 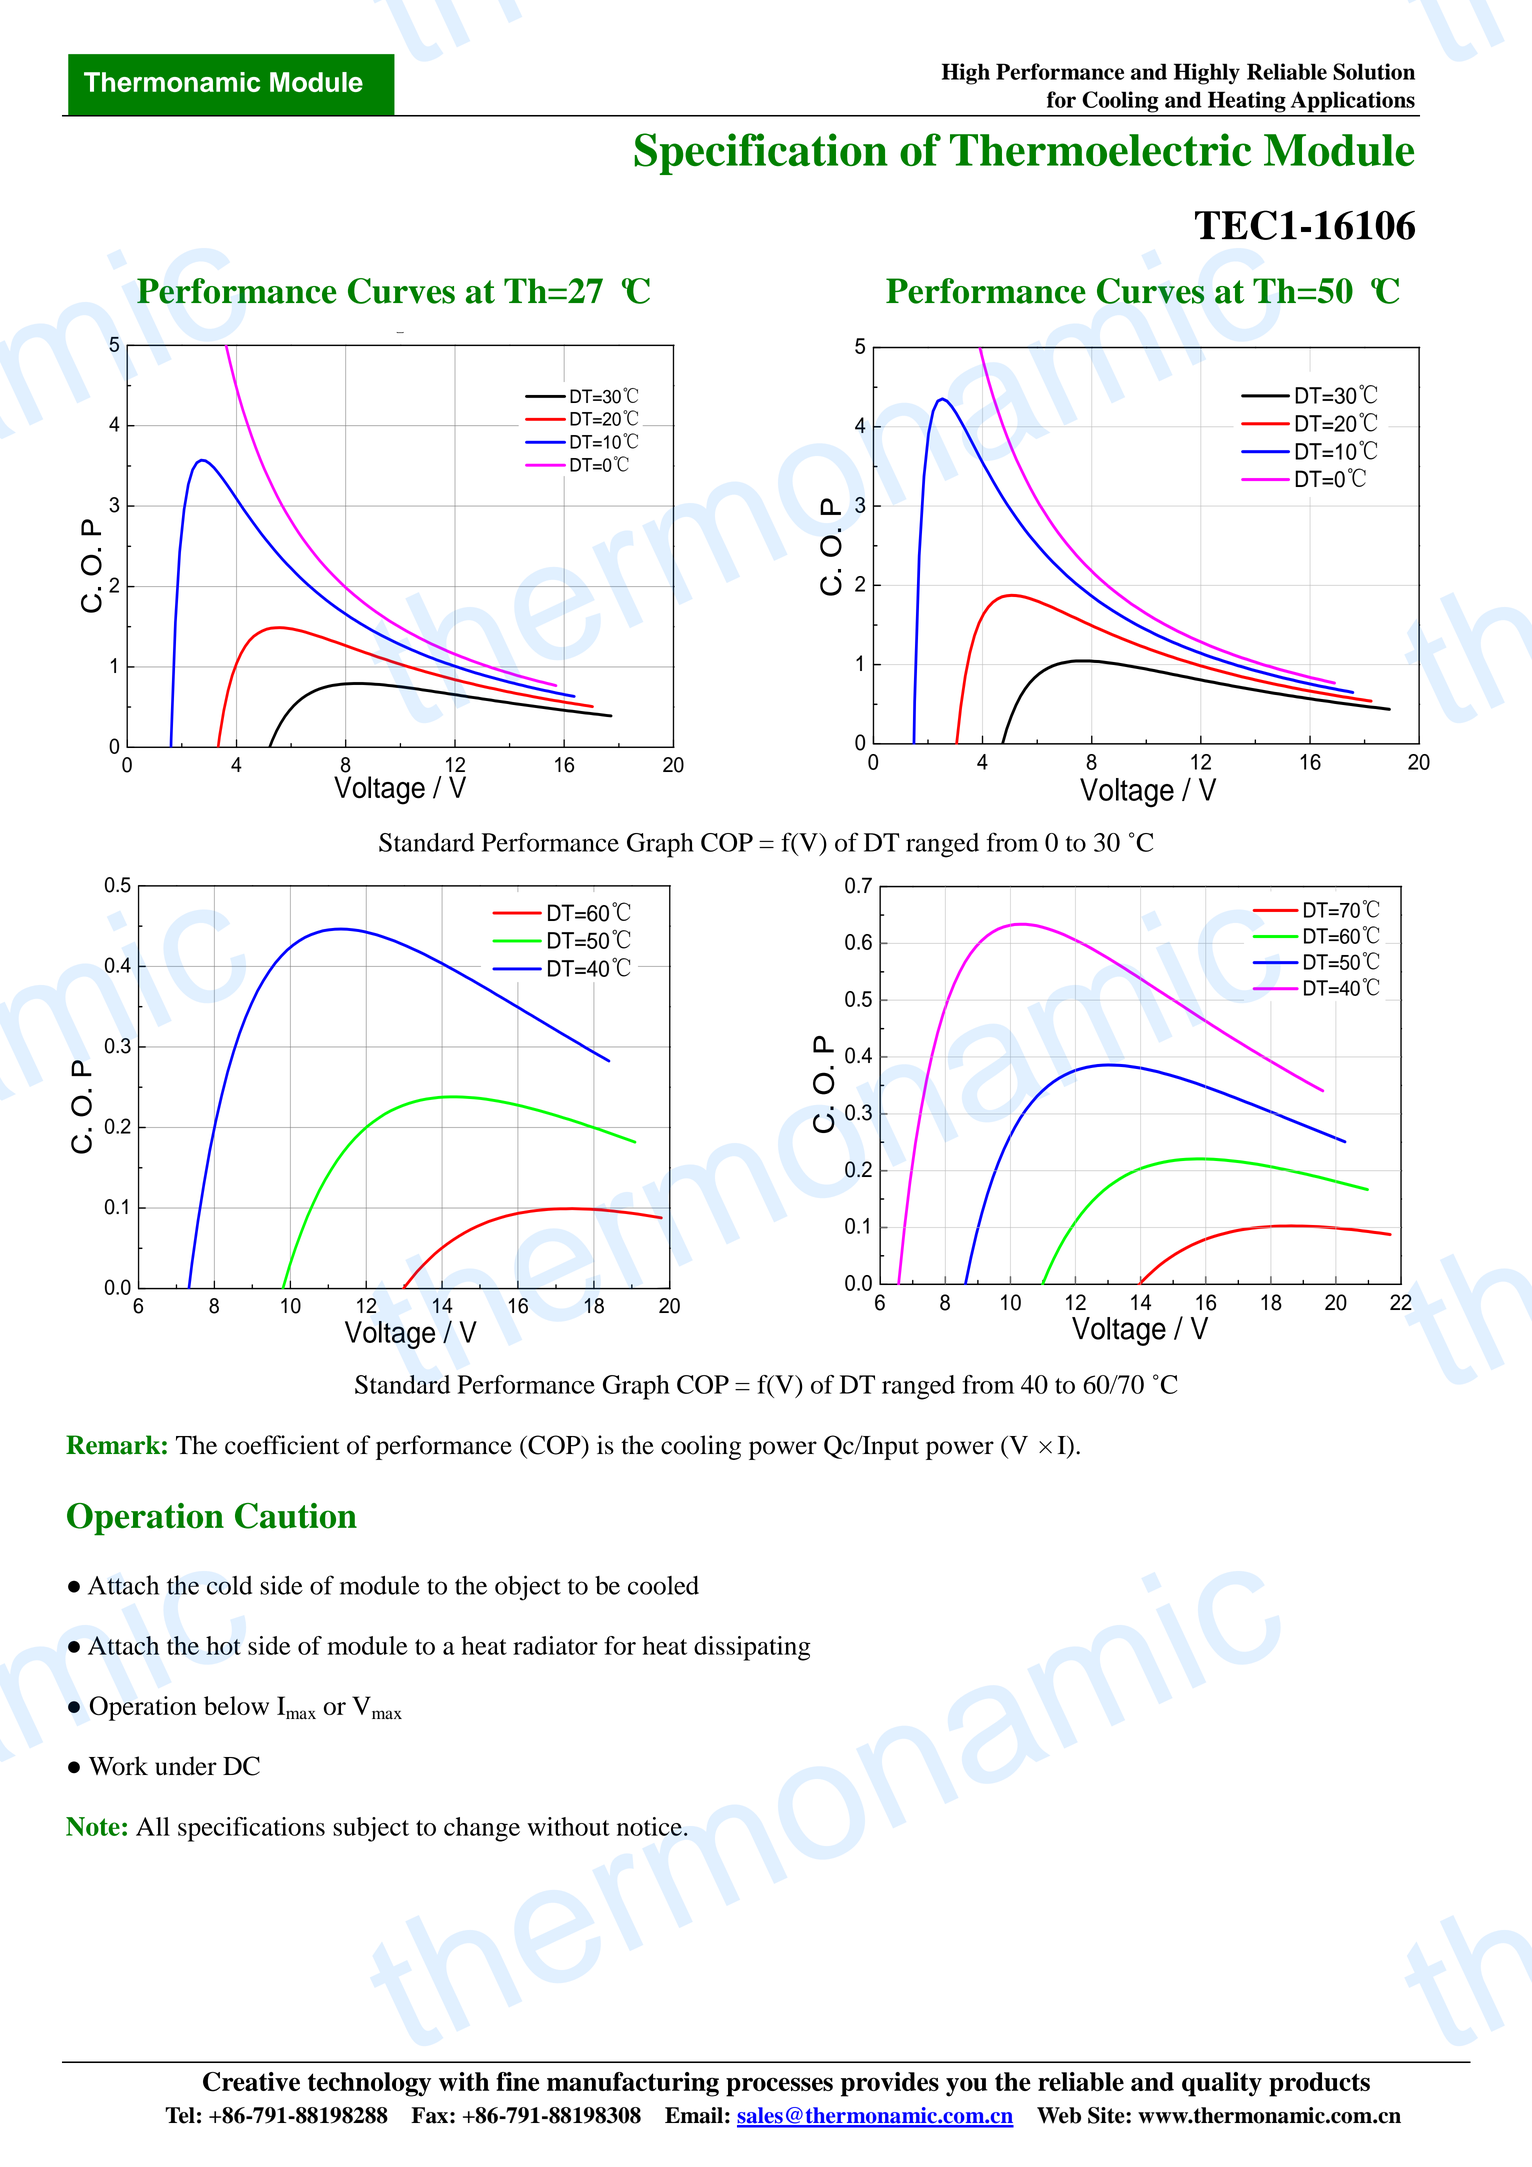 What do you see at coordinates (649, 1826) in the page?
I see `notice` at bounding box center [649, 1826].
